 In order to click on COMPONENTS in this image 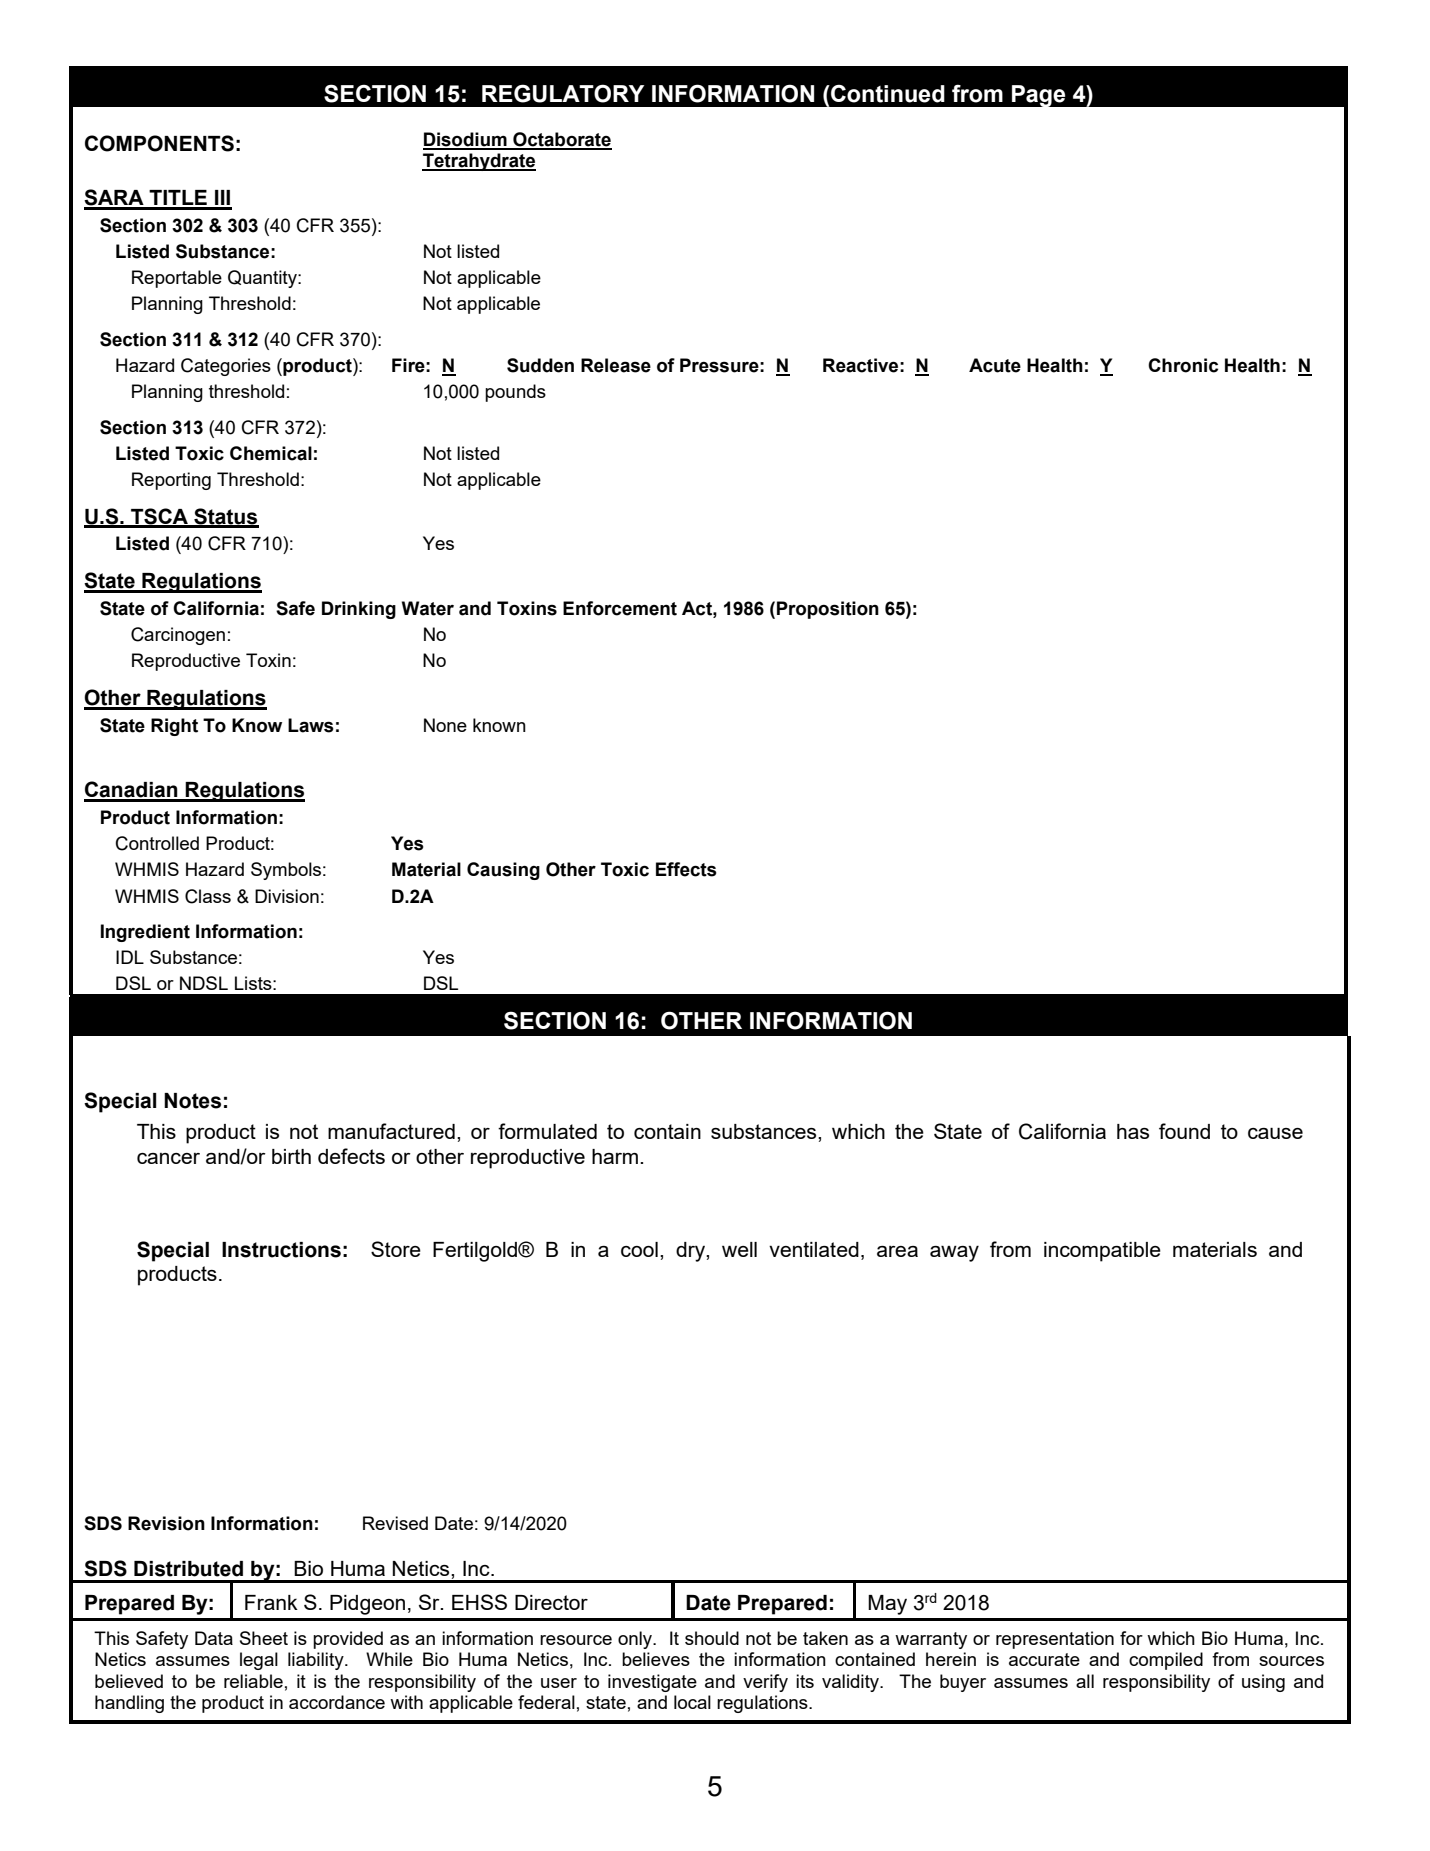, I will do `click(159, 143)`.
